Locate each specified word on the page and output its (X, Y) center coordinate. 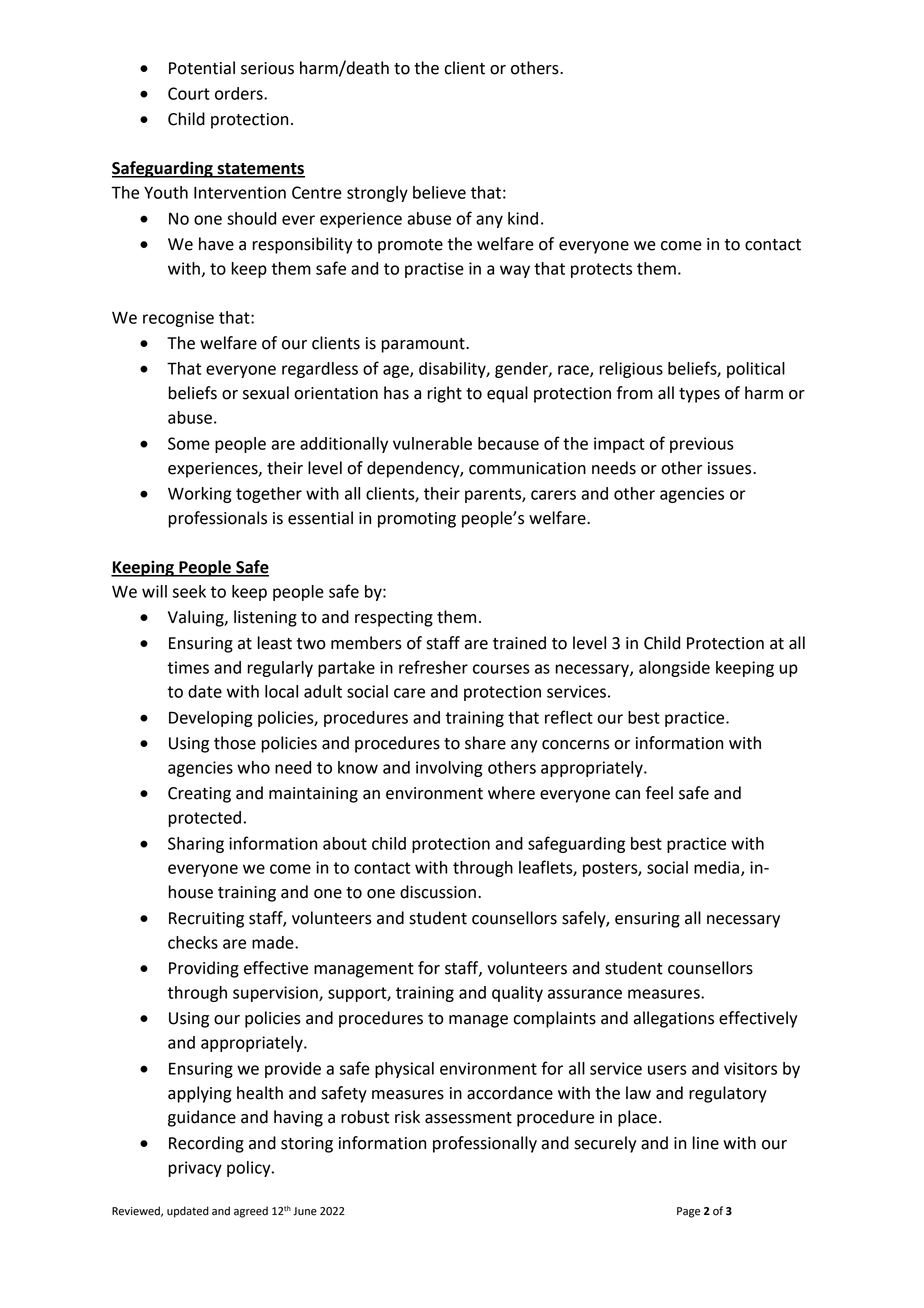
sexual (266, 393)
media (716, 867)
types (699, 395)
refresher (433, 667)
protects (601, 270)
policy (250, 1169)
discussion (438, 892)
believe (439, 192)
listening (265, 618)
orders (240, 93)
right (444, 394)
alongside (674, 669)
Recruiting (206, 920)
